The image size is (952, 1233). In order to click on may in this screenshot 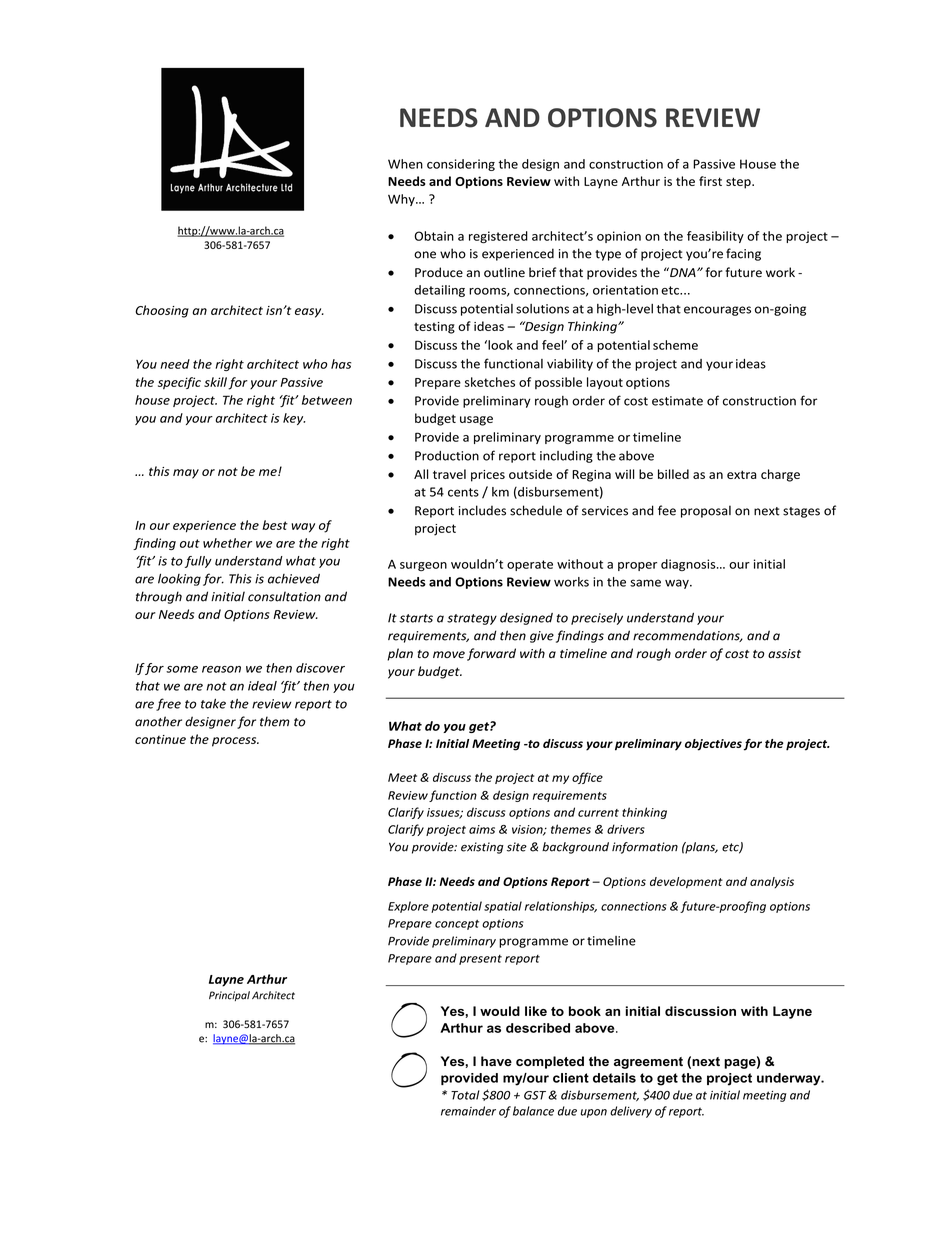, I will do `click(186, 474)`.
